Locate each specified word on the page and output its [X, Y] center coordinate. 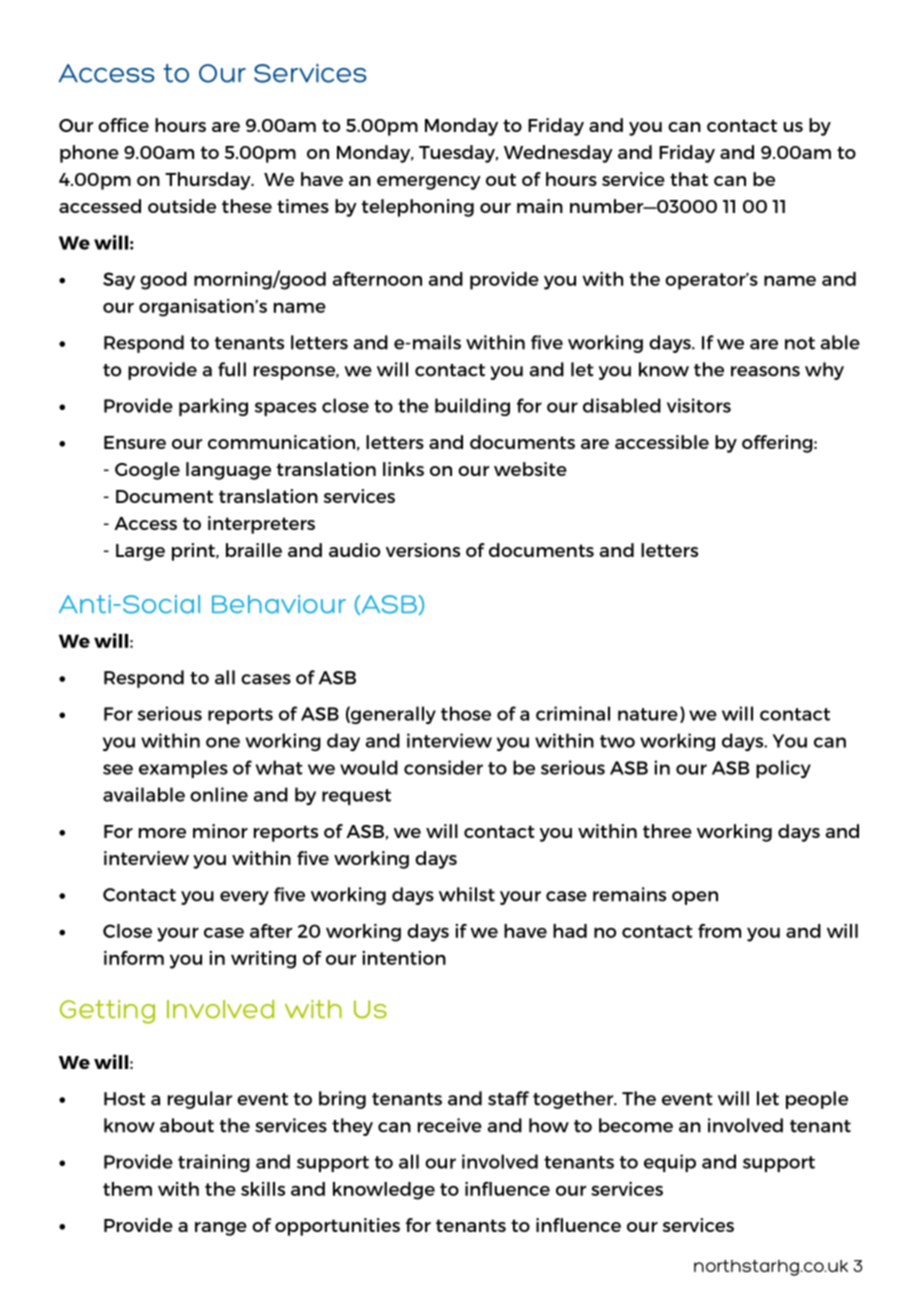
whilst [467, 894]
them [127, 1189]
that [689, 179]
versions [423, 550]
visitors [699, 405]
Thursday [209, 181]
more [162, 833]
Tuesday [458, 154]
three [667, 831]
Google [147, 471]
